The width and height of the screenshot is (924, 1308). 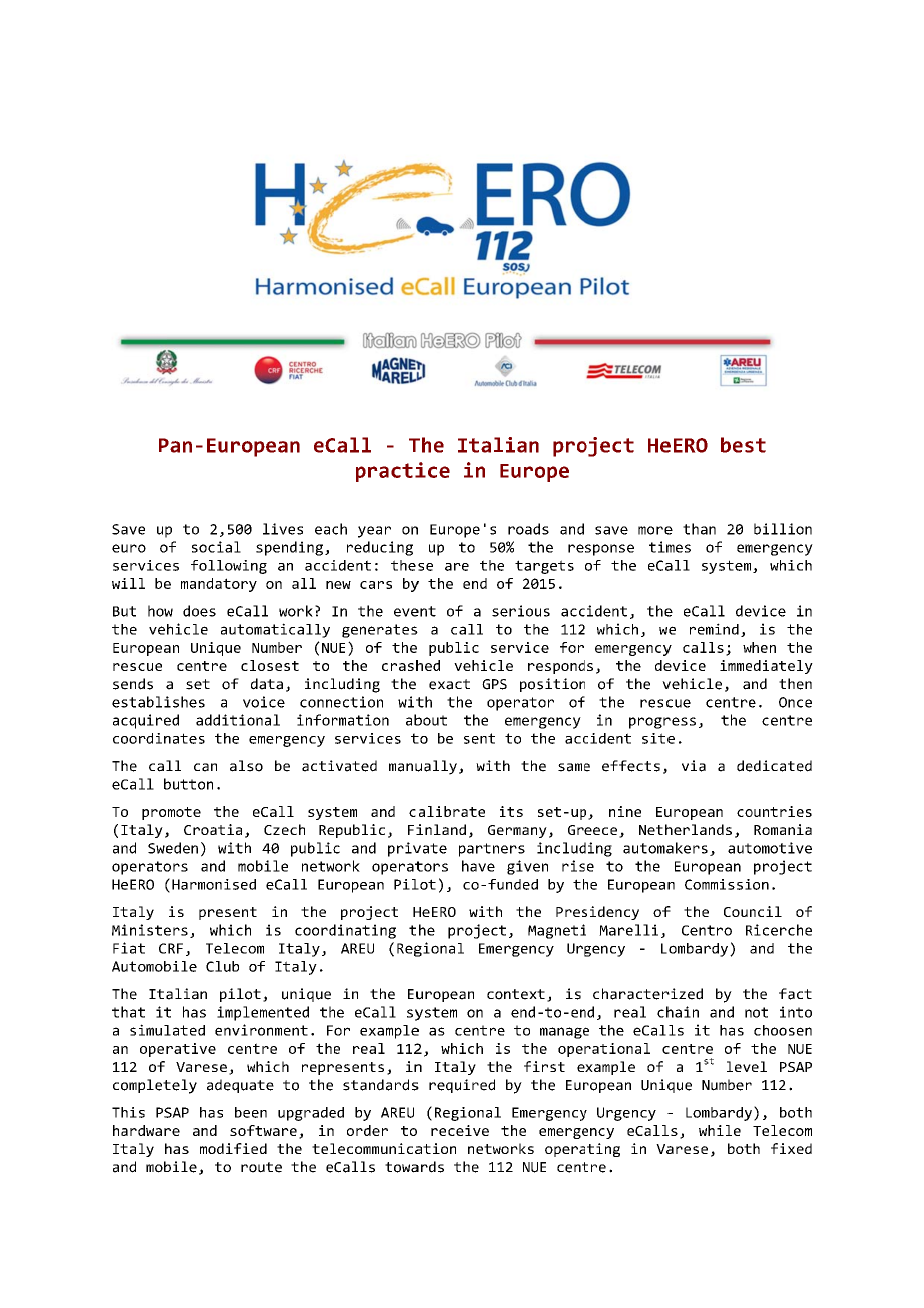 What do you see at coordinates (283, 529) in the screenshot?
I see `lives` at bounding box center [283, 529].
